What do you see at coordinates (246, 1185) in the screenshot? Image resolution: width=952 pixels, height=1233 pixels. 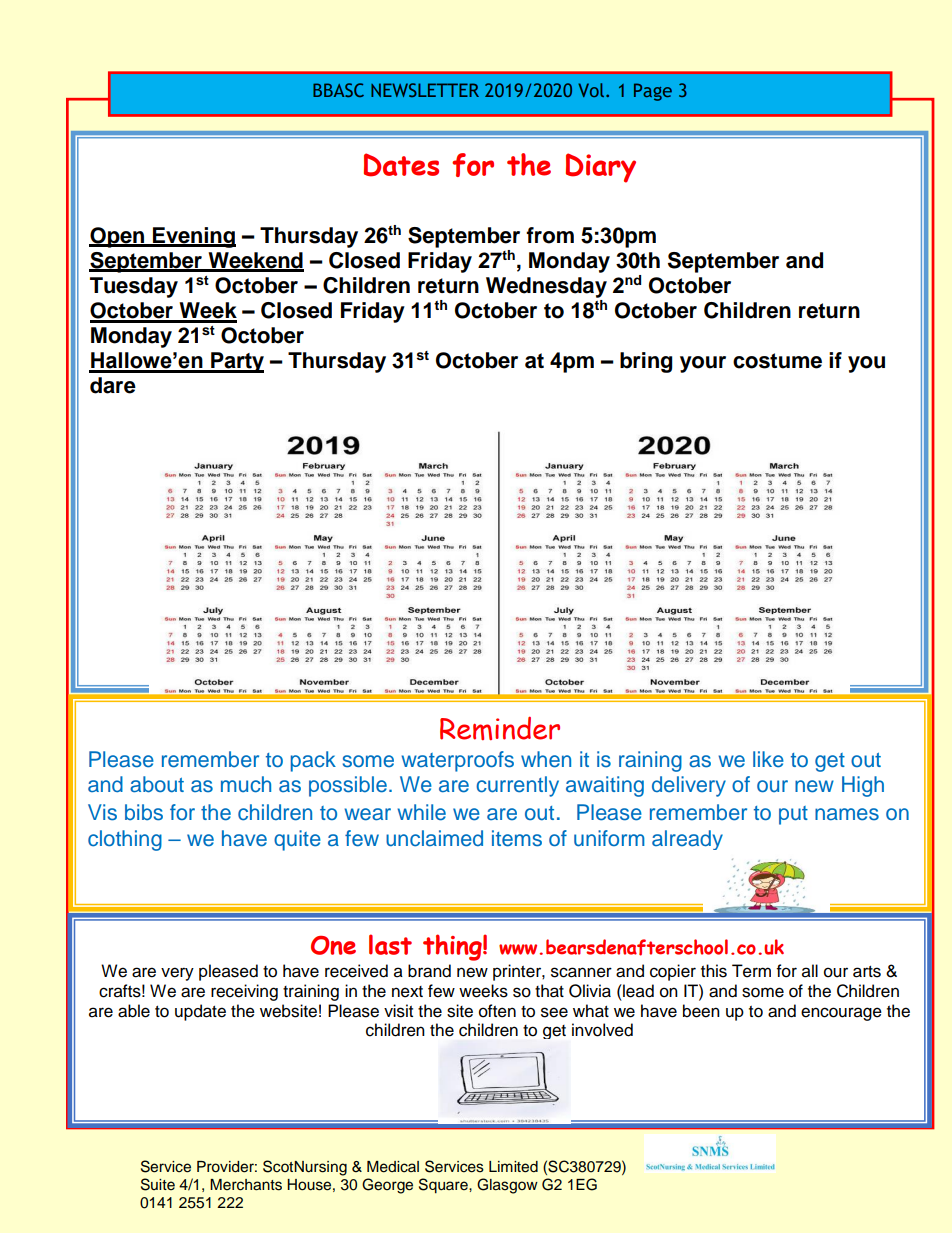 I see `Merchants` at bounding box center [246, 1185].
